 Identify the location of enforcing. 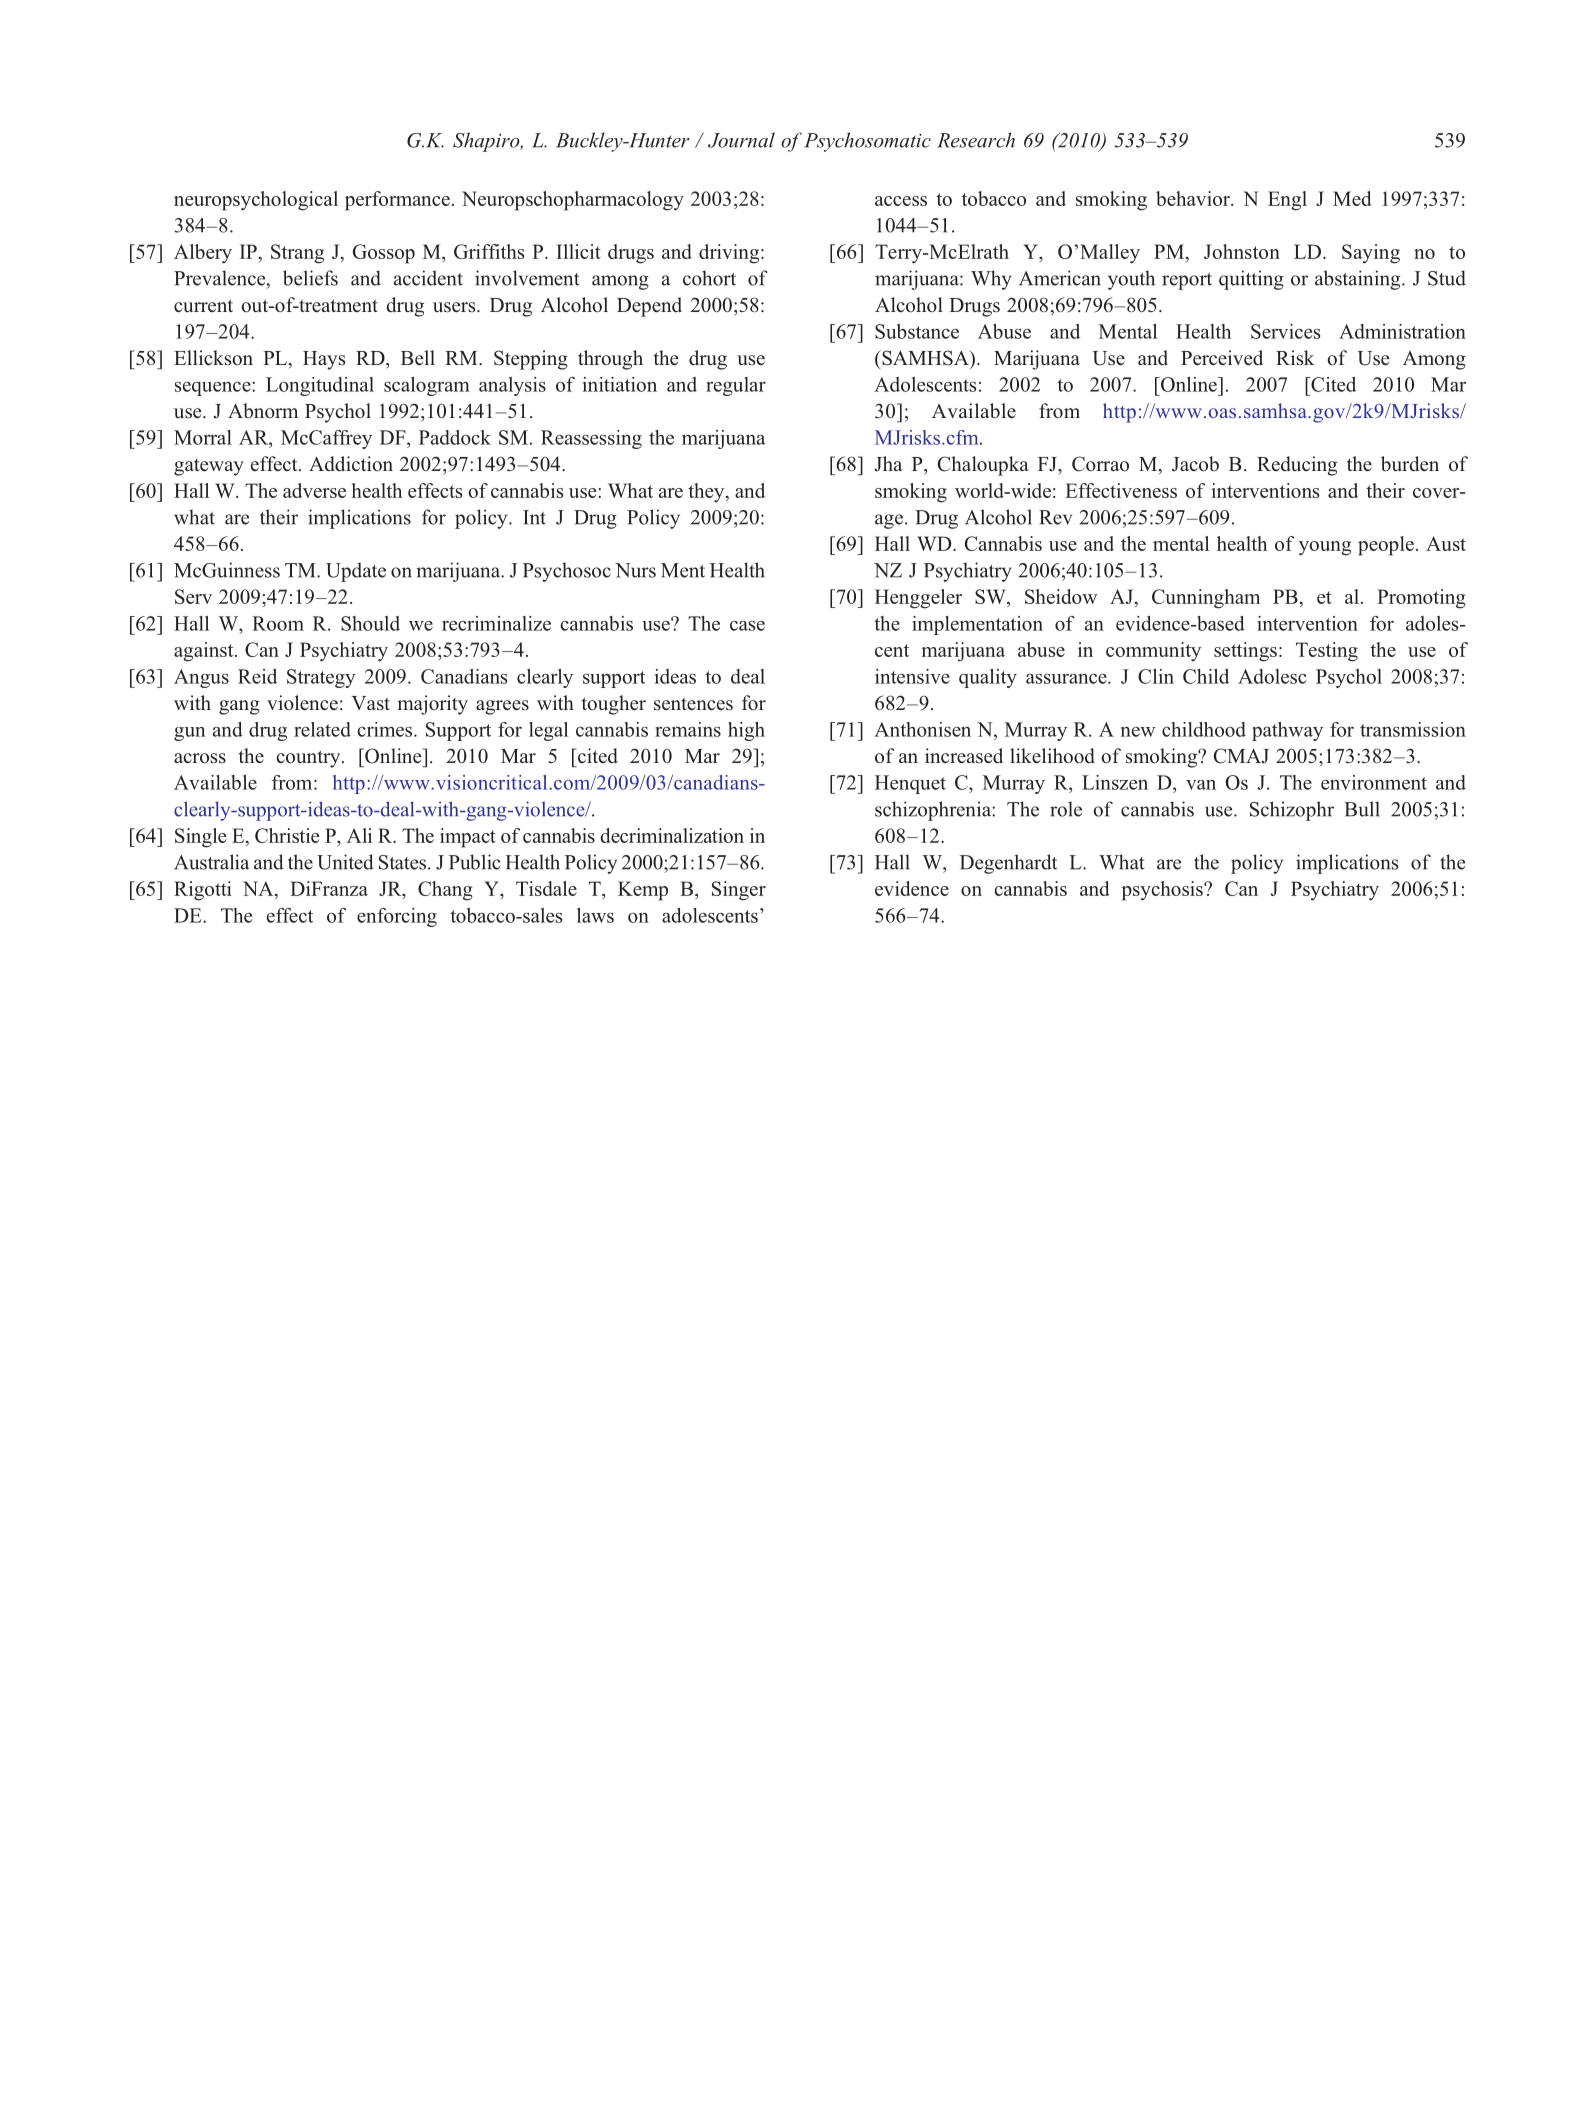
(397, 917).
